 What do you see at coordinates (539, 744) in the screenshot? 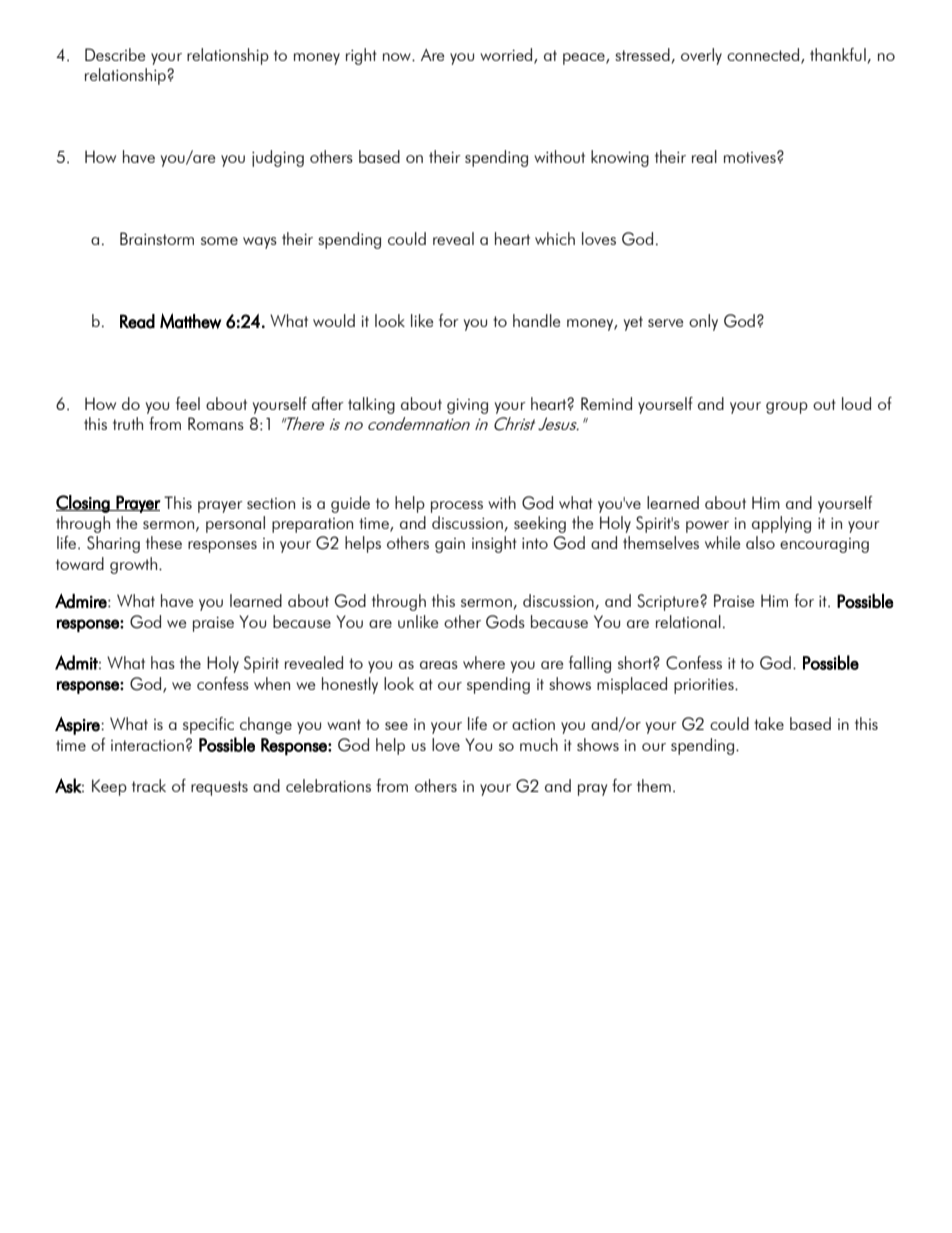
I see `much` at bounding box center [539, 744].
